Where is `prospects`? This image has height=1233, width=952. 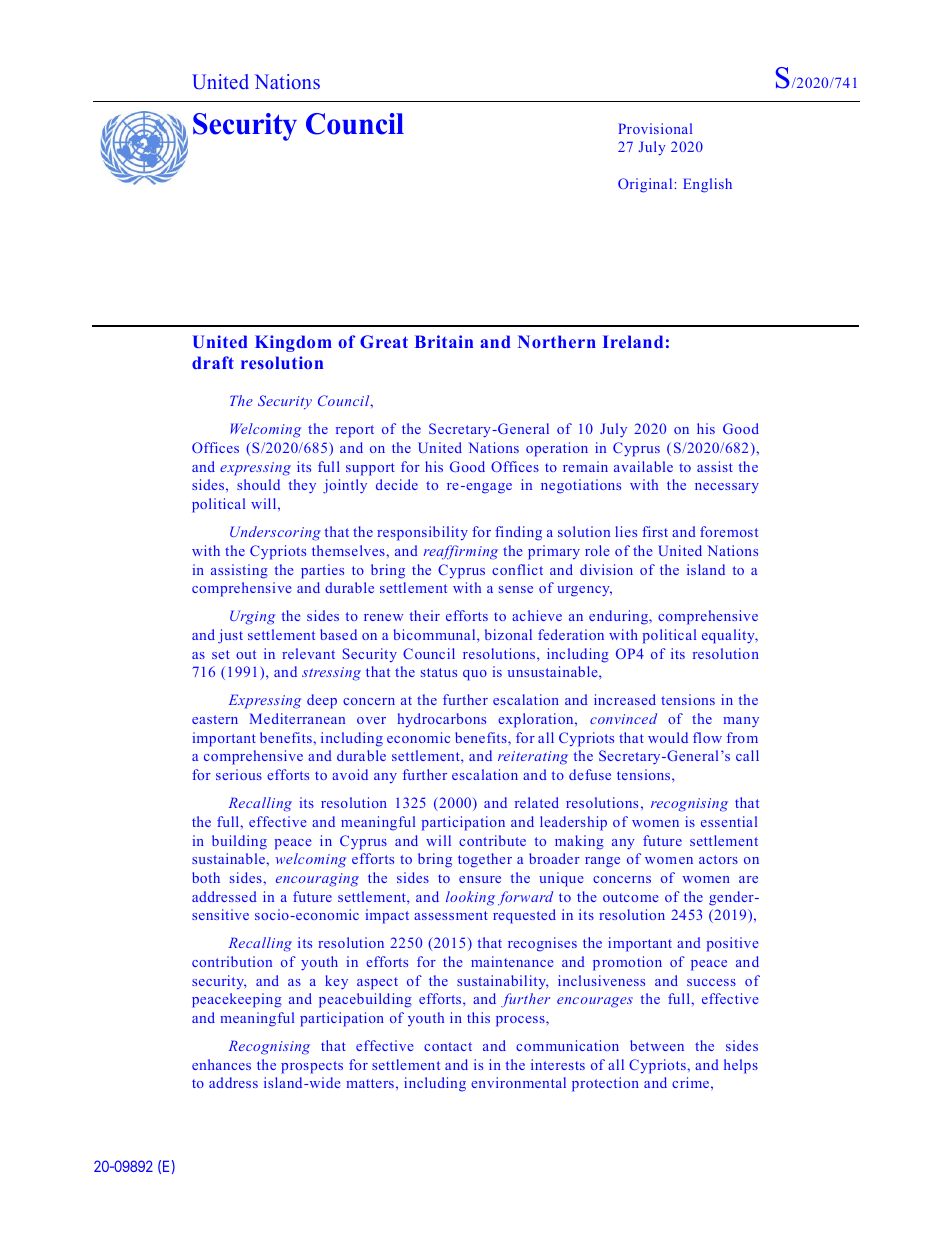
prospects is located at coordinates (312, 1067).
